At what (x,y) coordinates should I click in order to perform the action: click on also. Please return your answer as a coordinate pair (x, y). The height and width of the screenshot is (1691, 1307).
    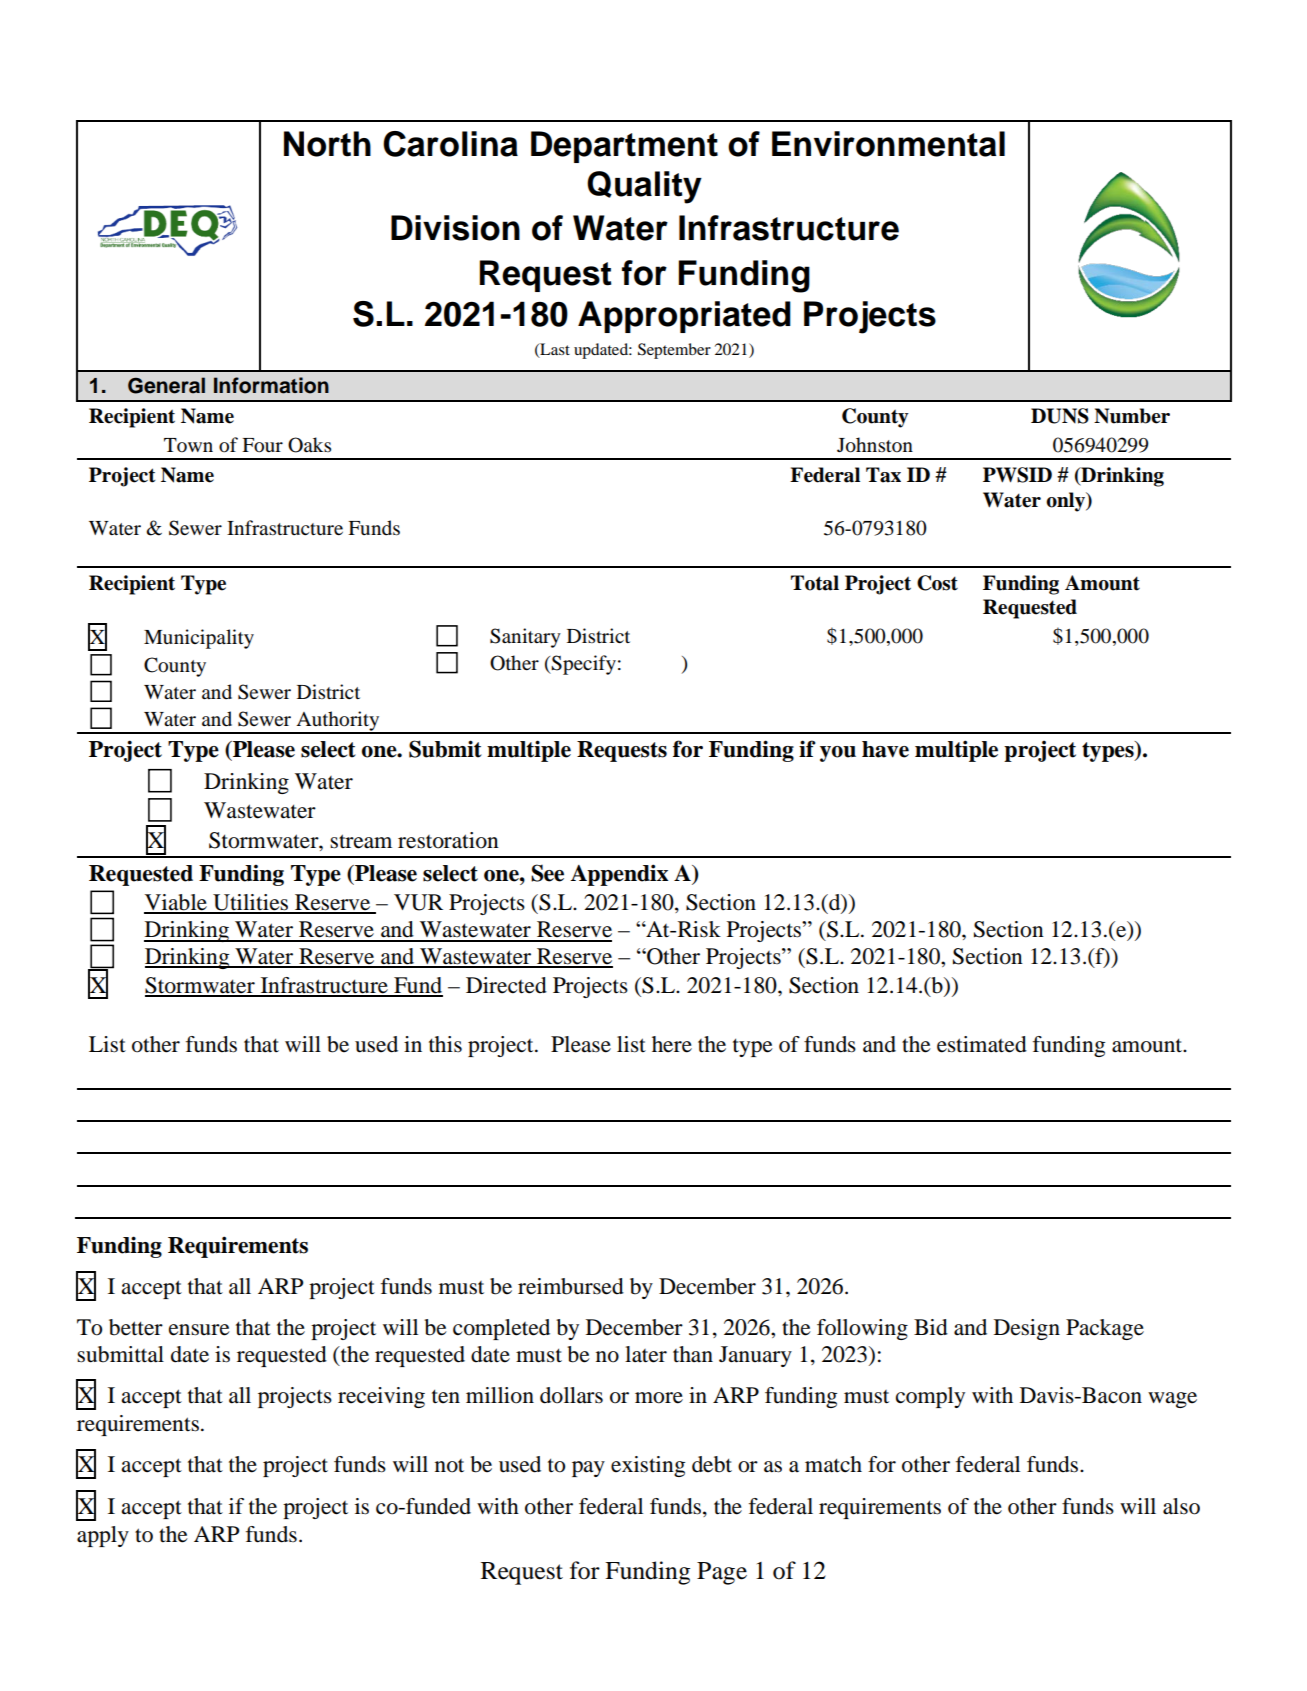
    Looking at the image, I should click on (1181, 1506).
